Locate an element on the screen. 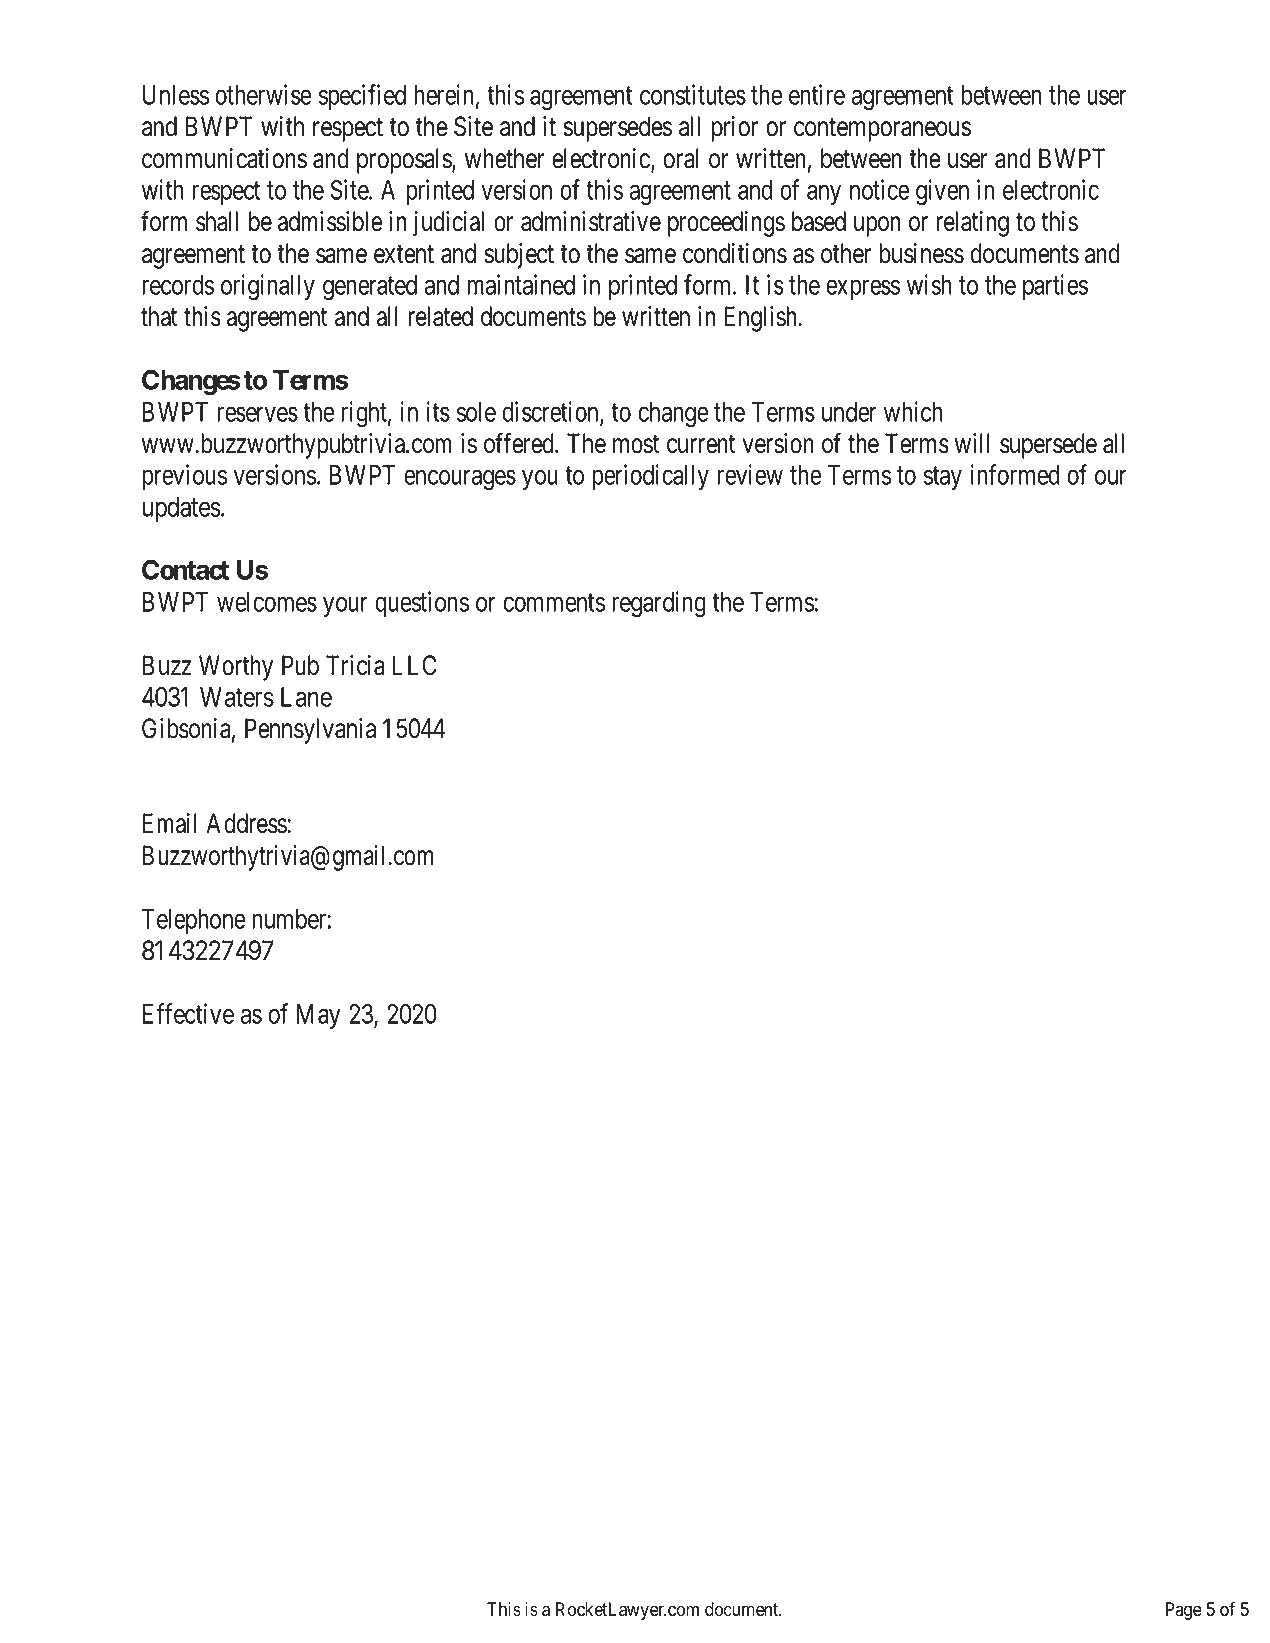  regarding is located at coordinates (659, 604).
